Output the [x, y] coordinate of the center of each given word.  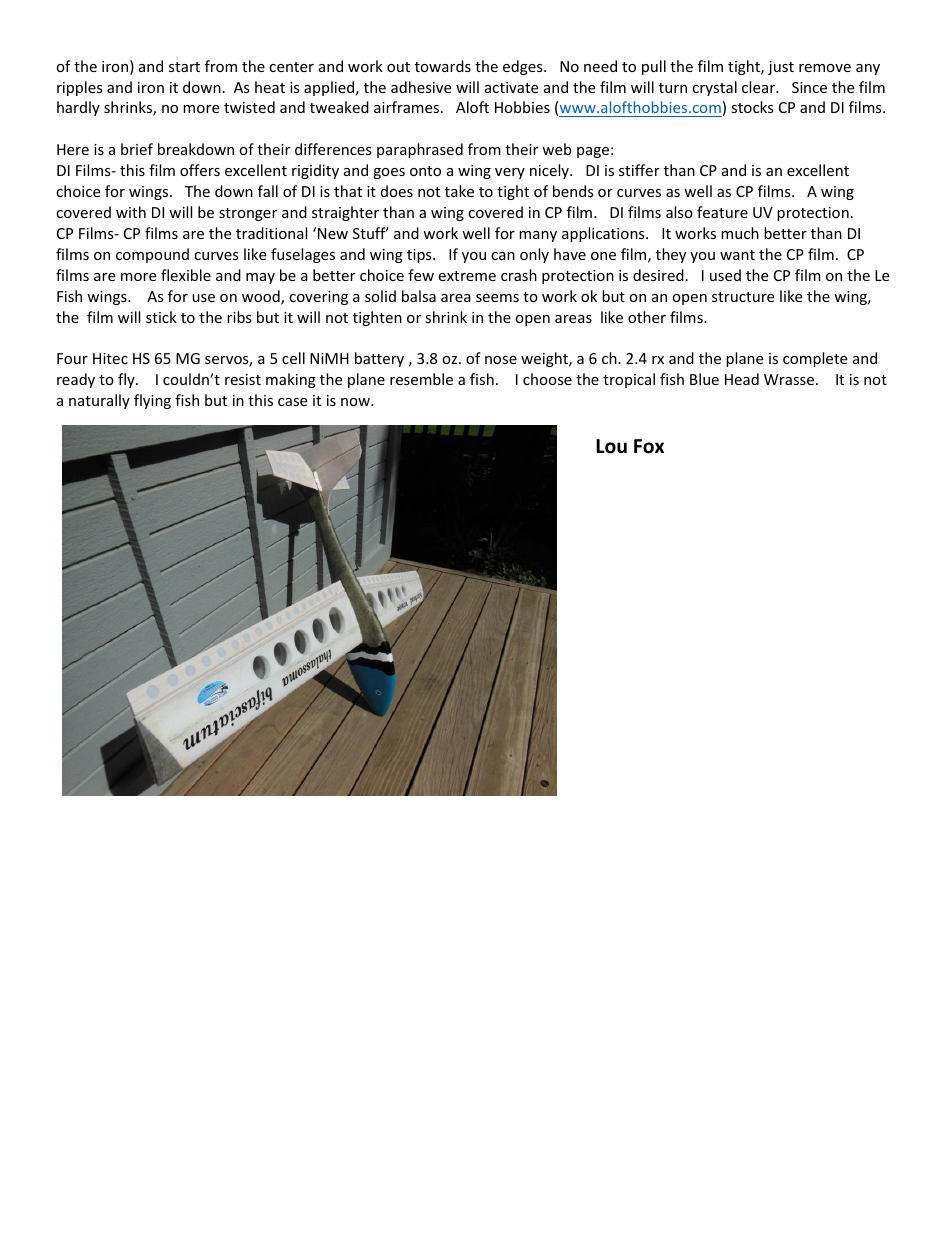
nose [501, 360]
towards [443, 66]
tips [420, 256]
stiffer [639, 170]
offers [200, 170]
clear [760, 87]
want [737, 255]
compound [152, 255]
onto [425, 171]
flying [152, 401]
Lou [611, 446]
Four [72, 358]
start [184, 67]
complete [815, 359]
